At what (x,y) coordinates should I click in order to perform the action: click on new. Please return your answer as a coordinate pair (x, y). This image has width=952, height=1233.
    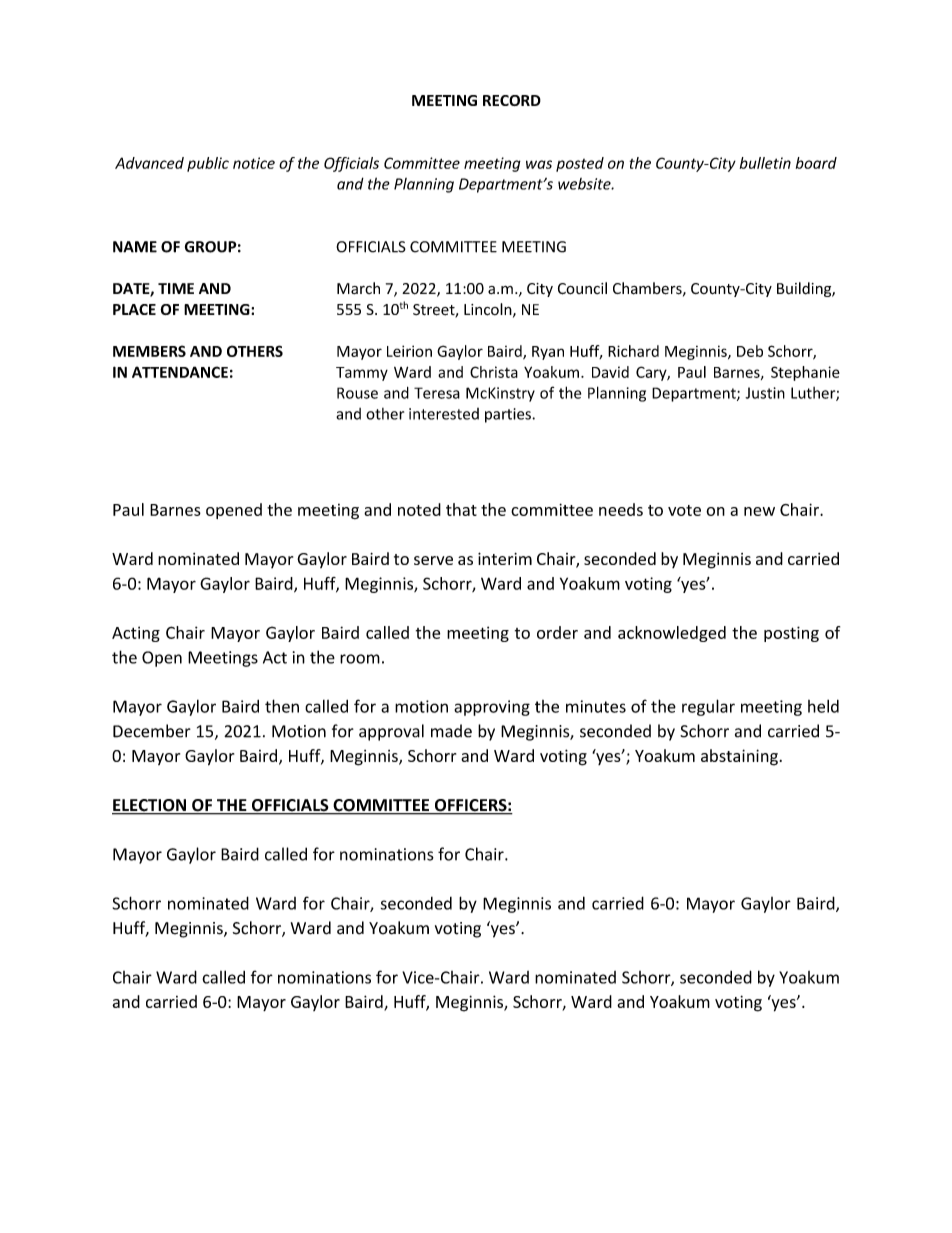
    Looking at the image, I should click on (759, 511).
